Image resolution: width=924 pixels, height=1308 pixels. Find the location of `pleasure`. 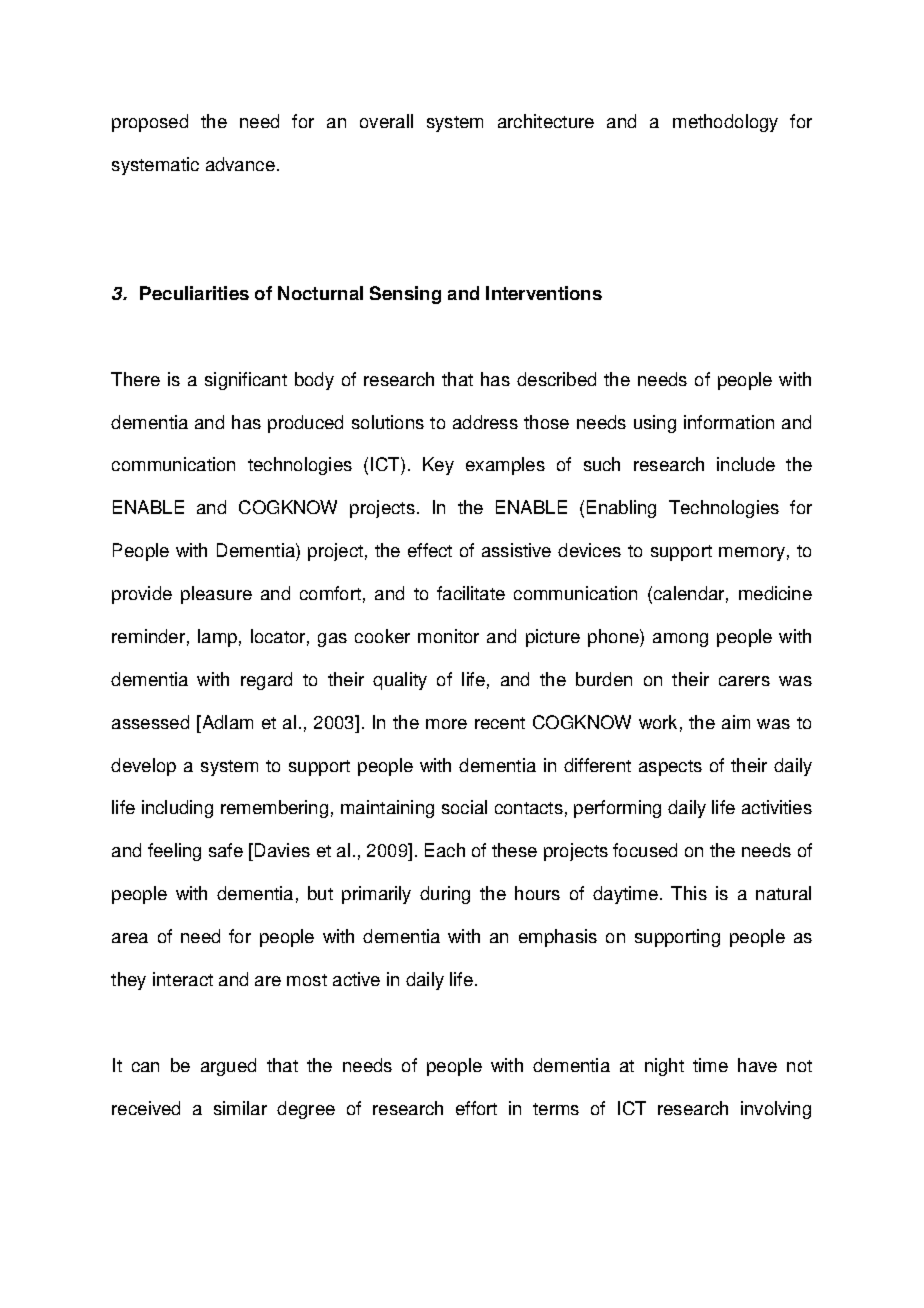

pleasure is located at coordinates (216, 595).
